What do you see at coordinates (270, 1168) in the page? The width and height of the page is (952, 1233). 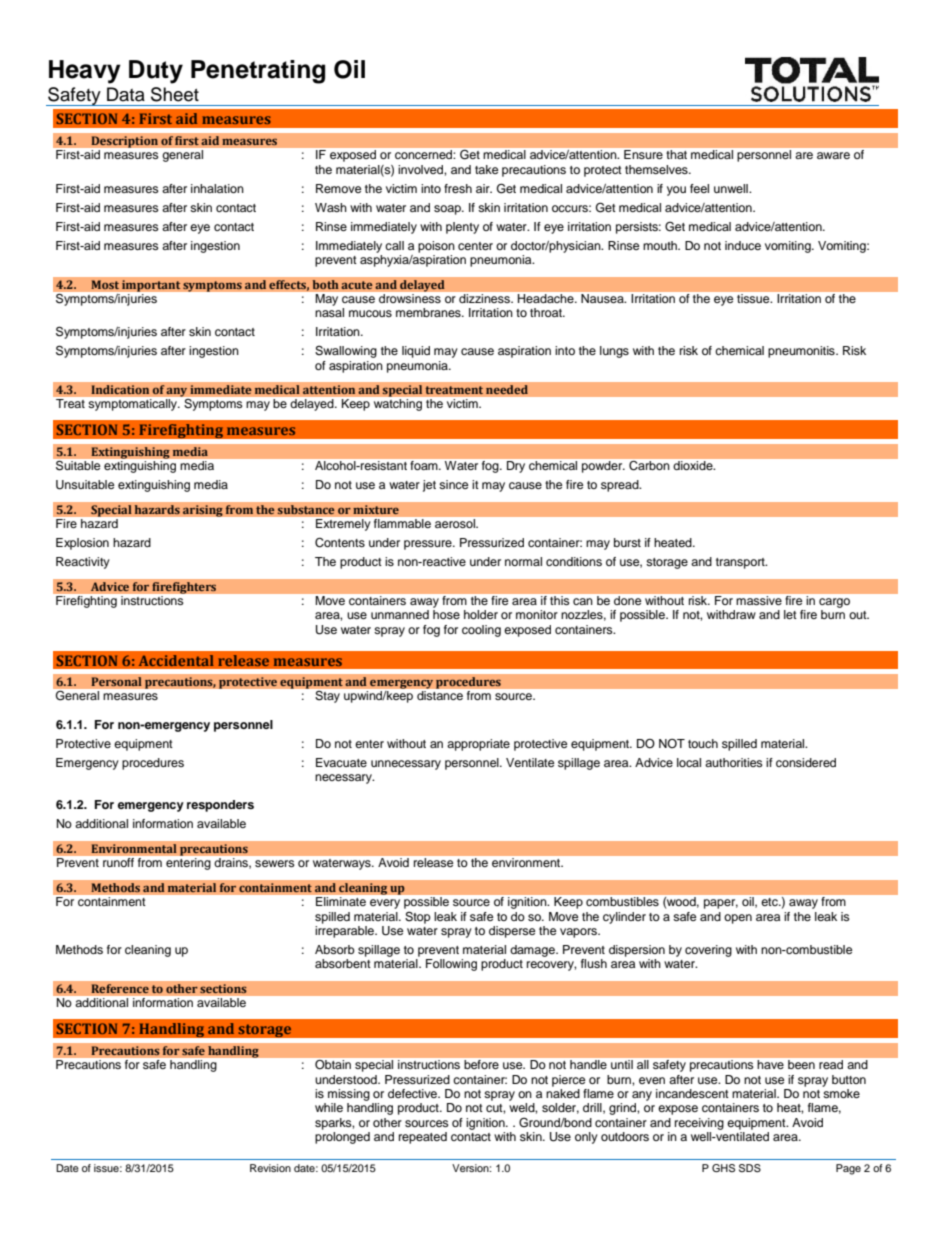 I see `Revision` at bounding box center [270, 1168].
